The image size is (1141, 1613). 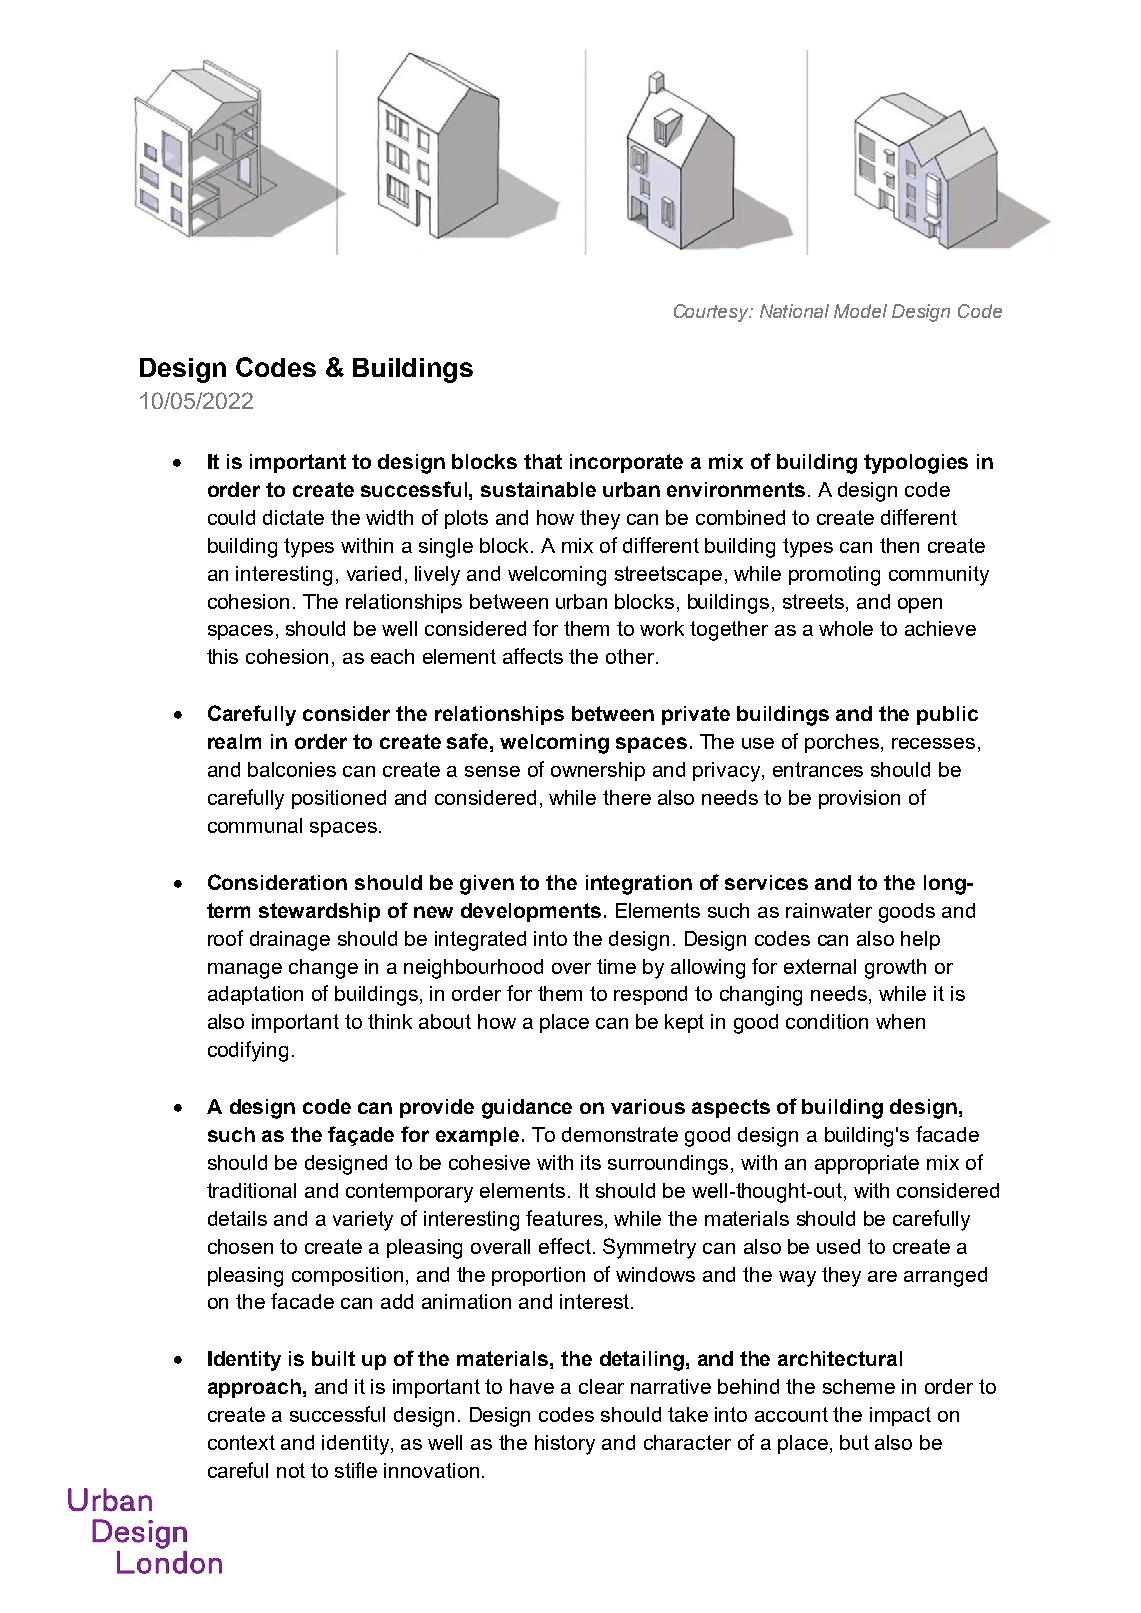 What do you see at coordinates (291, 1470) in the screenshot?
I see `not` at bounding box center [291, 1470].
